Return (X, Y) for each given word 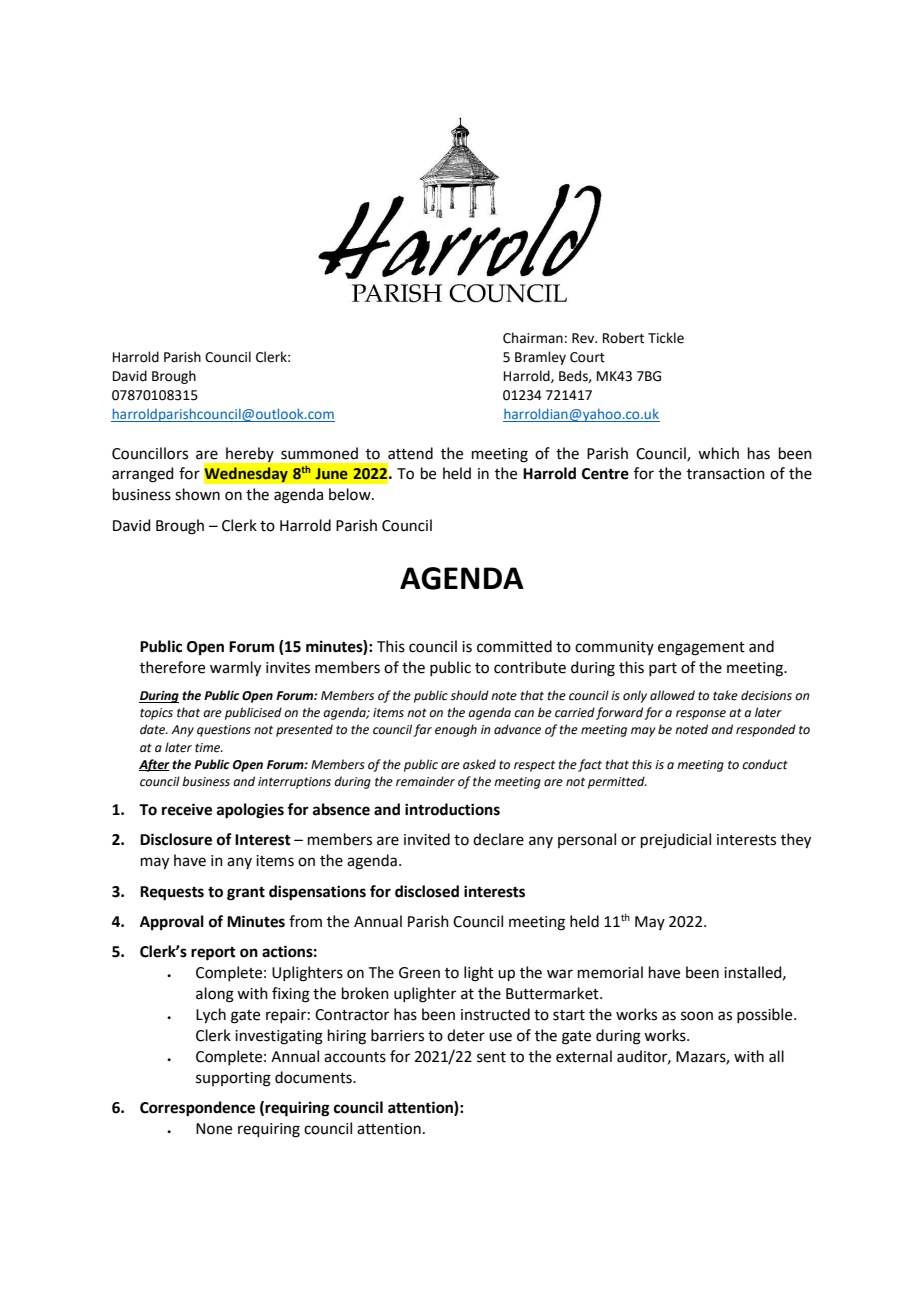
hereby (250, 454)
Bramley (540, 358)
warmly (235, 669)
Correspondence (197, 1109)
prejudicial (676, 840)
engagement (701, 649)
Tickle (666, 338)
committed (514, 646)
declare (498, 839)
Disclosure (176, 839)
